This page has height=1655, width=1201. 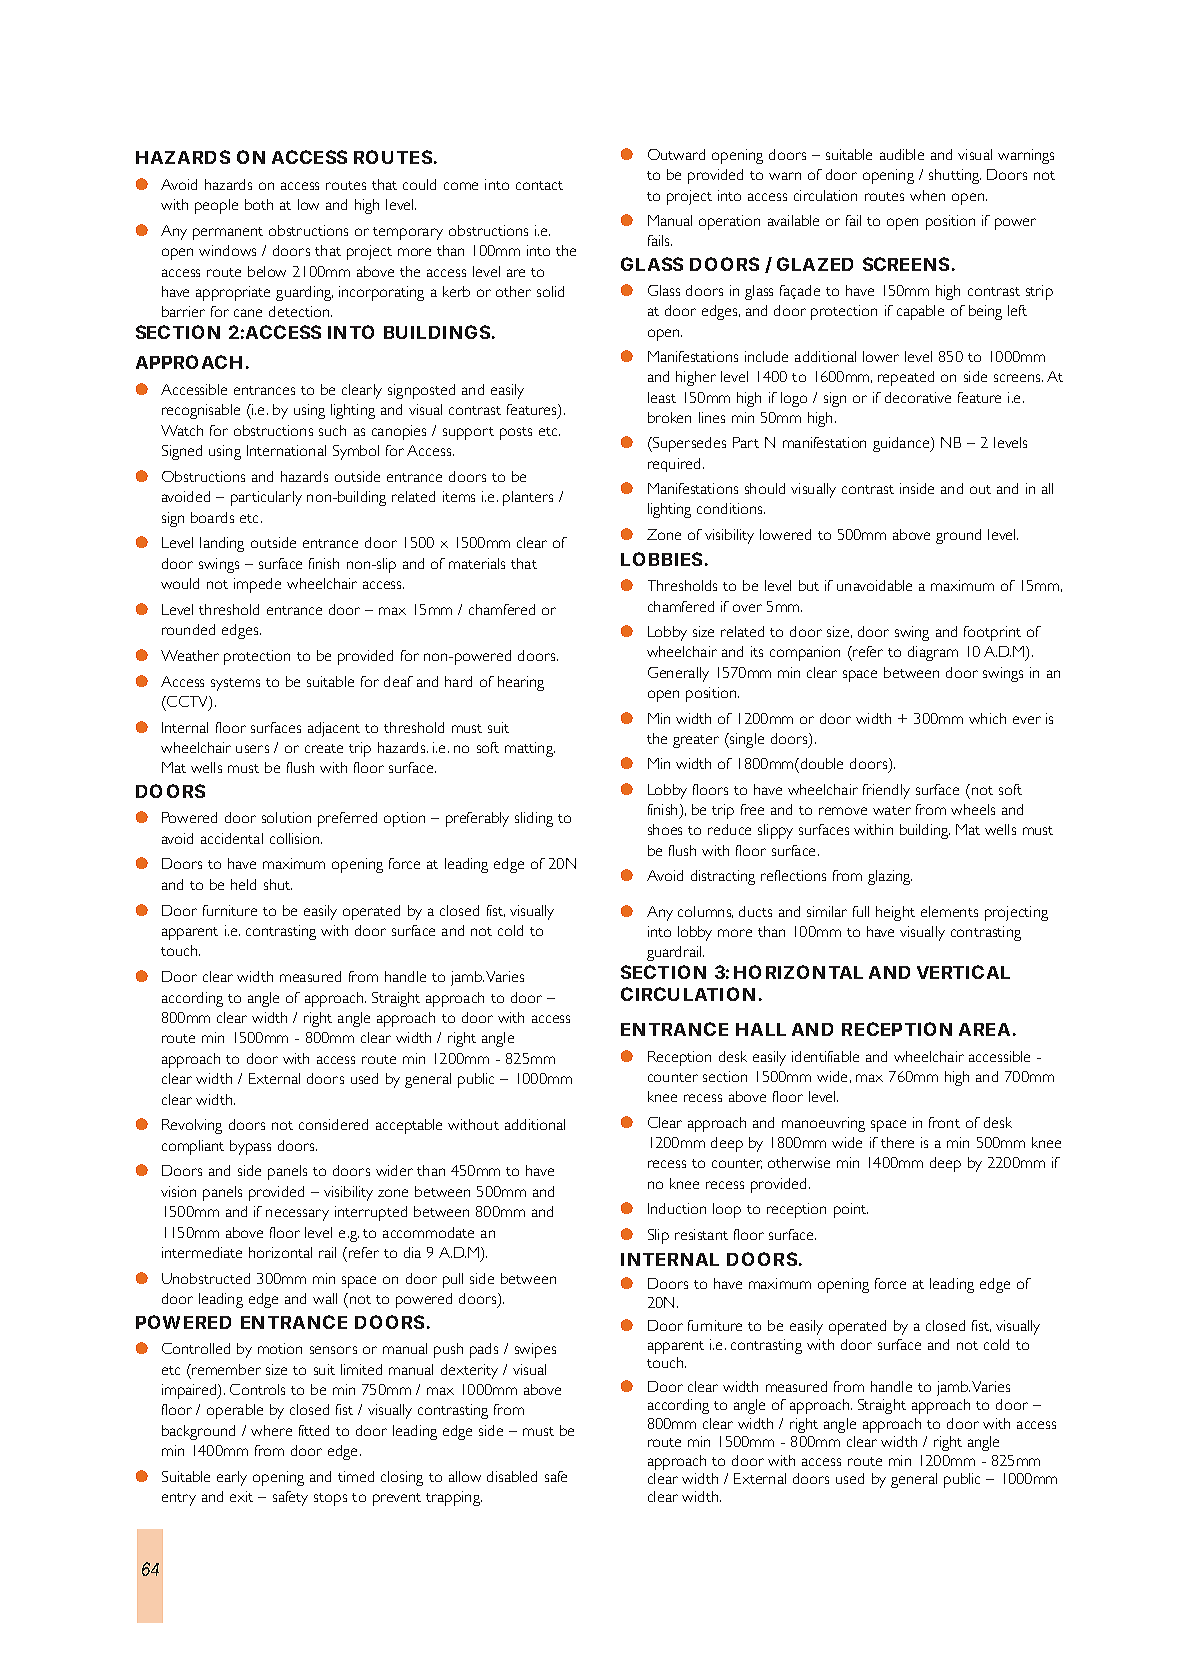 I want to click on shoes, so click(x=665, y=829).
